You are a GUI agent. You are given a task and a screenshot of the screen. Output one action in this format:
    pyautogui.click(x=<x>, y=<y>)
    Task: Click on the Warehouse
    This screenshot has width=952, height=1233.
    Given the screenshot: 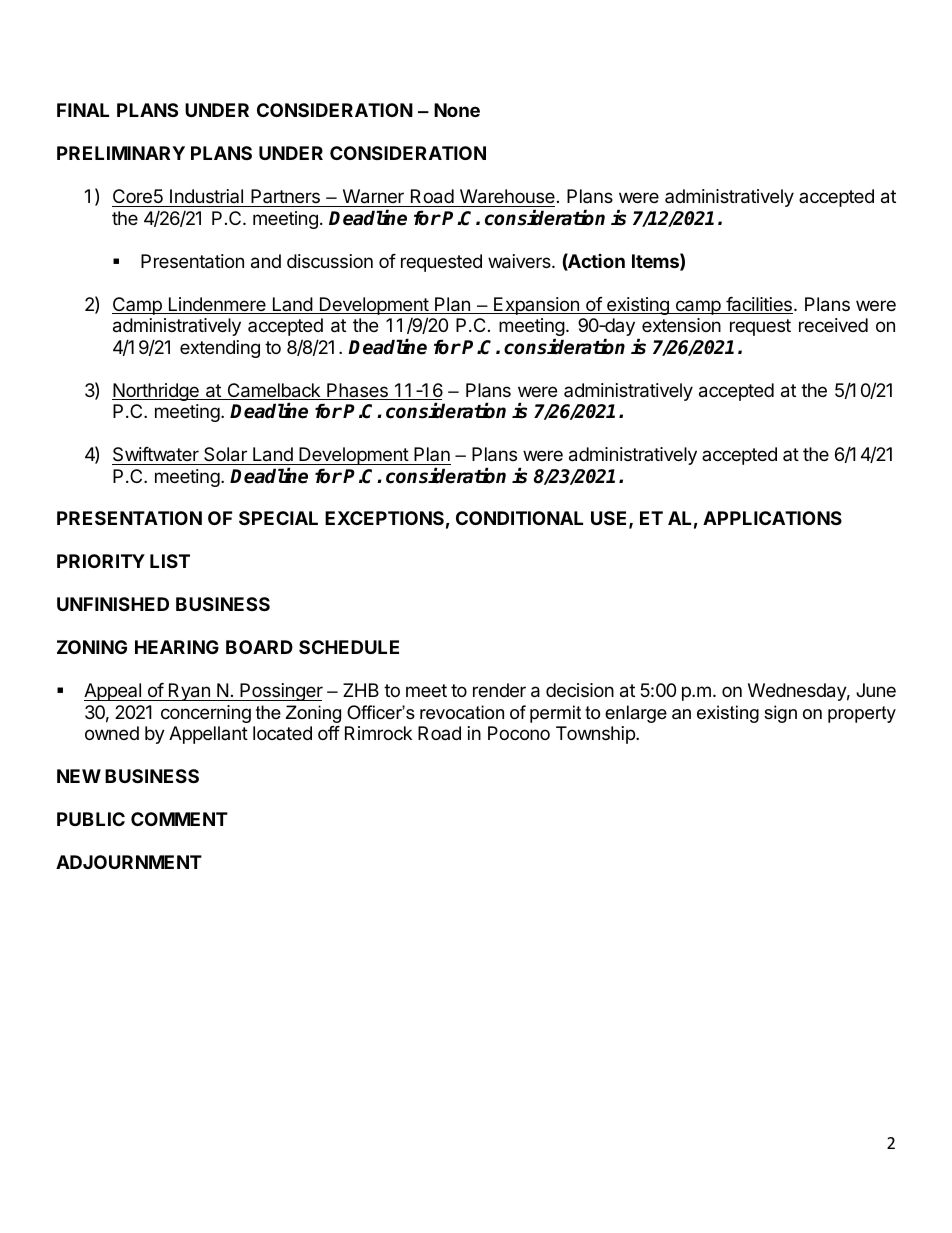 What is the action you would take?
    pyautogui.click(x=507, y=196)
